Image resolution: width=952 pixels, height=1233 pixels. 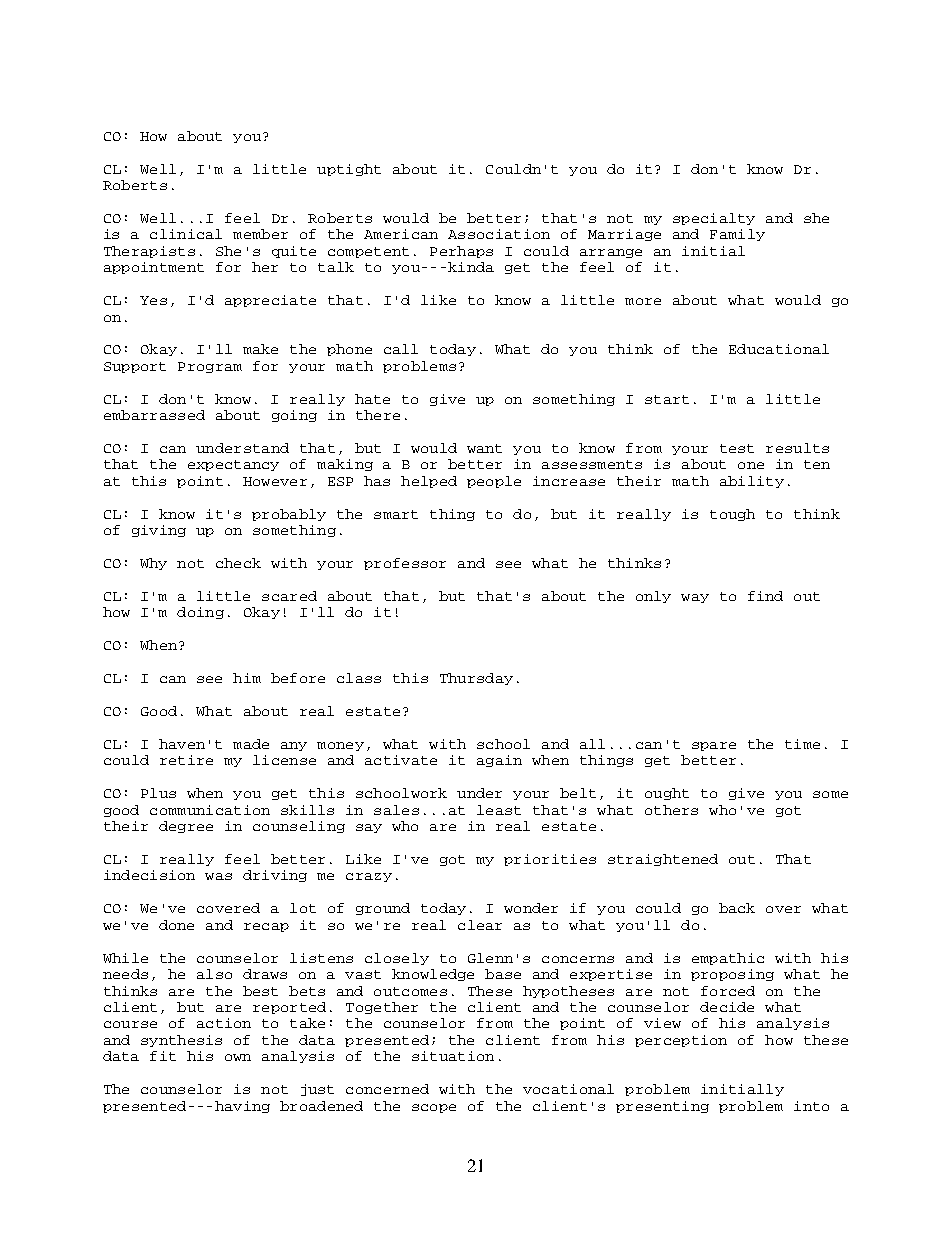 I want to click on scope, so click(x=434, y=1108).
